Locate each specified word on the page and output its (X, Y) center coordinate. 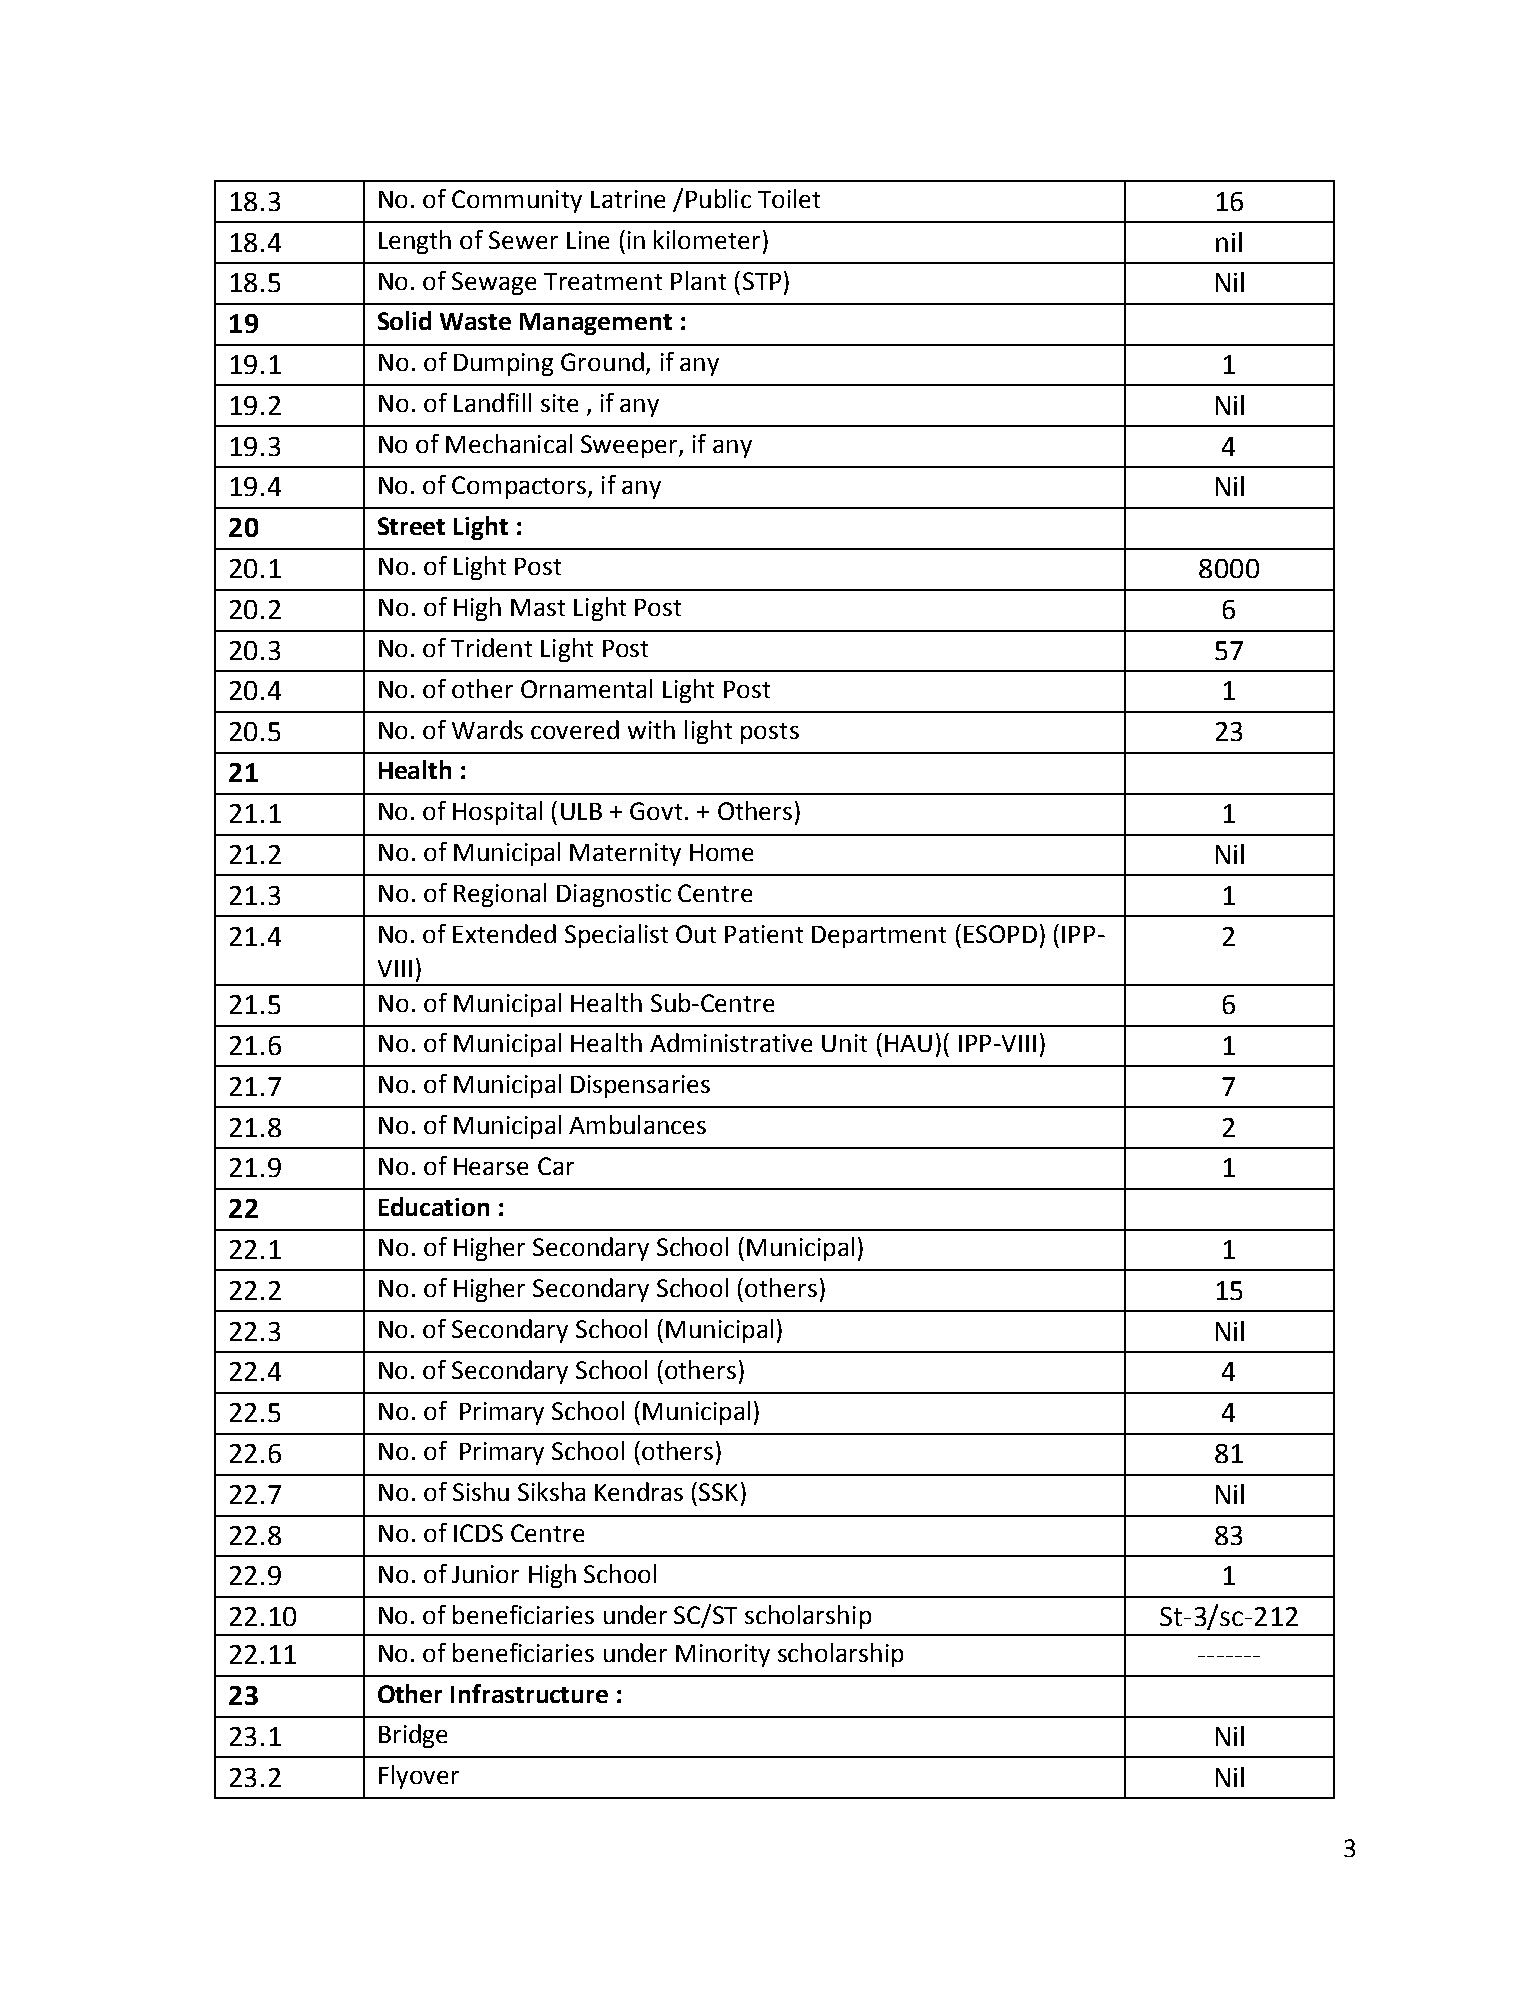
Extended (504, 933)
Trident (491, 647)
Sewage (494, 283)
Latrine (628, 199)
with (651, 729)
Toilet (789, 198)
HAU (908, 1043)
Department (879, 937)
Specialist (616, 936)
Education (434, 1206)
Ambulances (637, 1124)
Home (721, 852)
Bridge (413, 1736)
